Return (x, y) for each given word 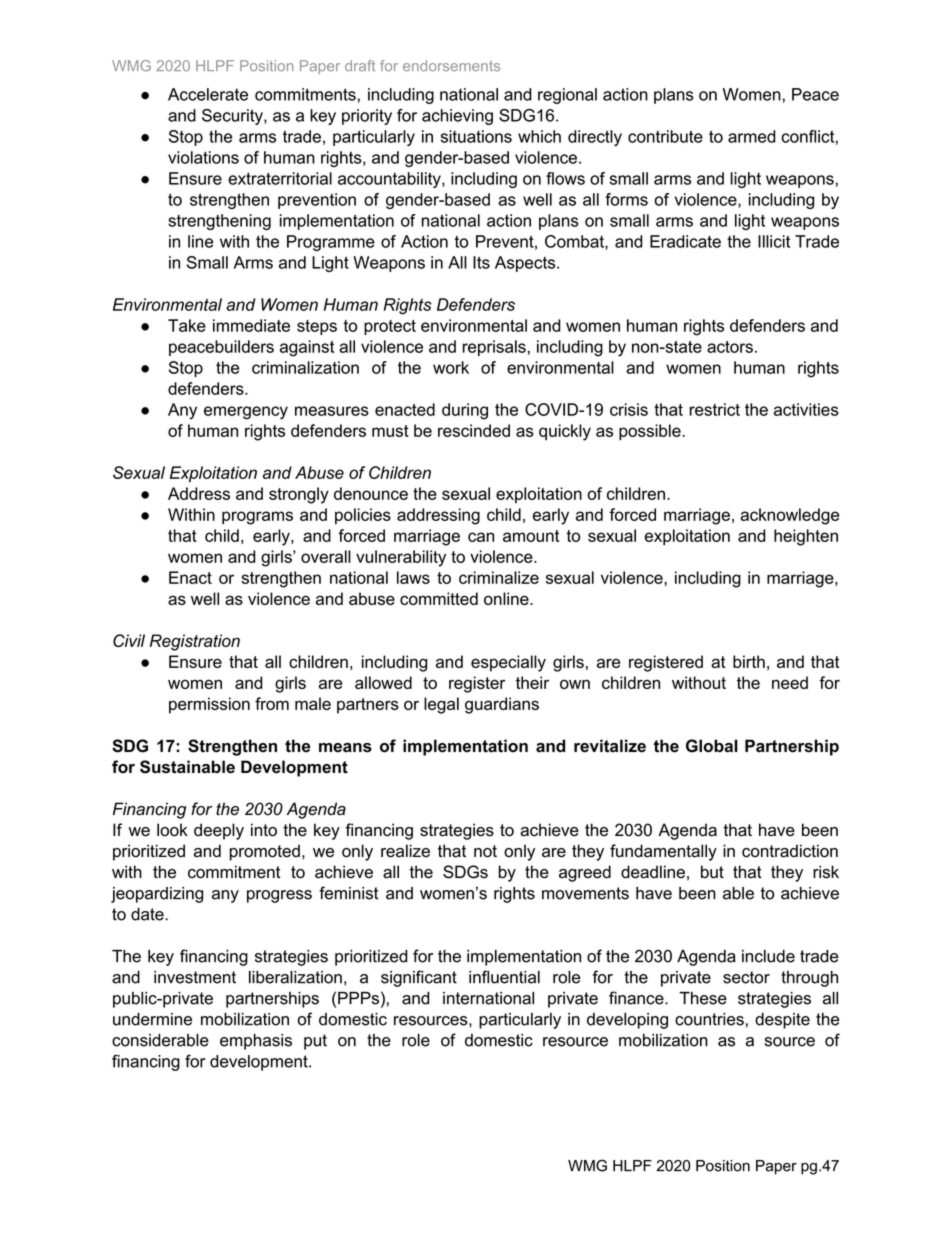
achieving (457, 117)
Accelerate (208, 94)
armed (752, 136)
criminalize (499, 577)
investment (195, 977)
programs (257, 518)
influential (504, 977)
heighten (806, 537)
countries (709, 1019)
